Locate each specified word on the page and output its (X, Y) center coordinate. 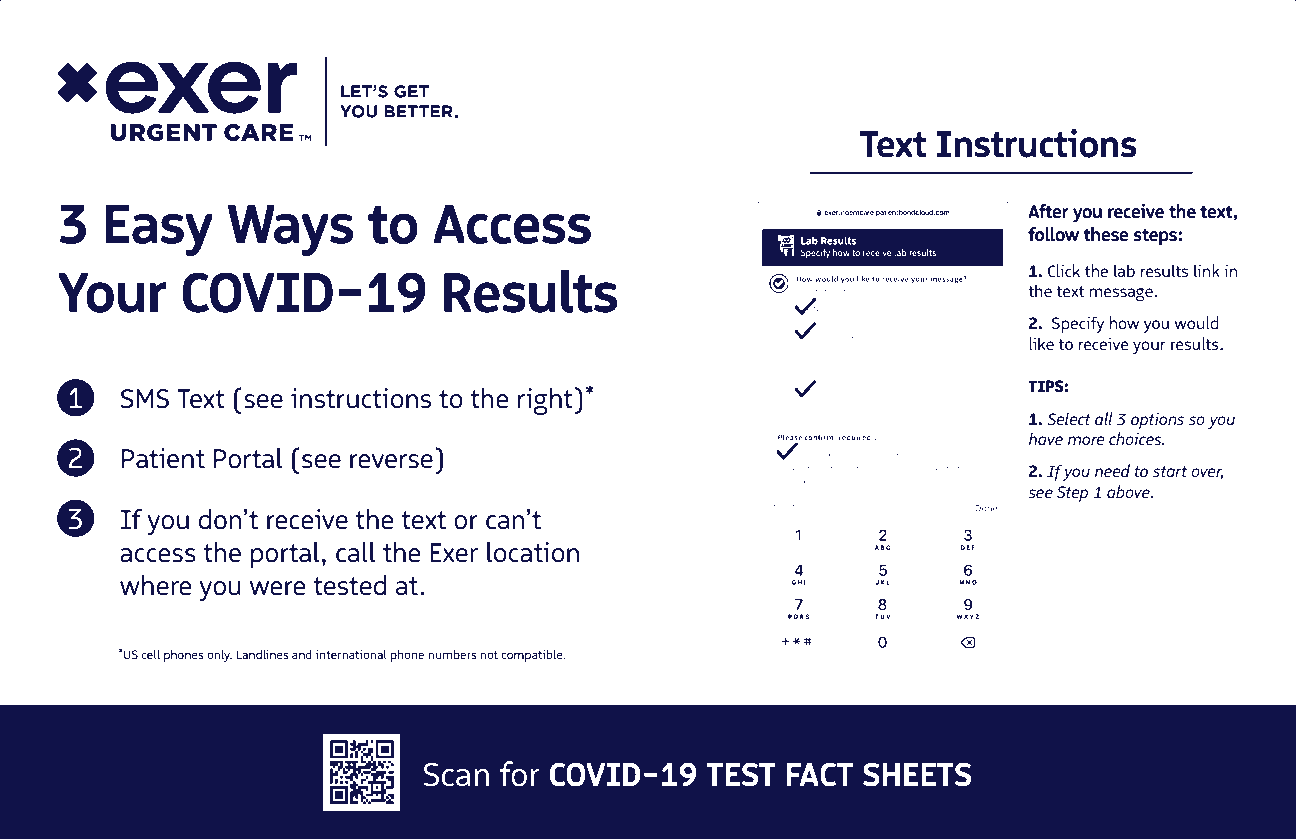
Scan (457, 774)
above (1129, 491)
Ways (290, 230)
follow (1053, 234)
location (533, 552)
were (278, 588)
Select (1069, 418)
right (545, 401)
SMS (145, 399)
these (1106, 234)
